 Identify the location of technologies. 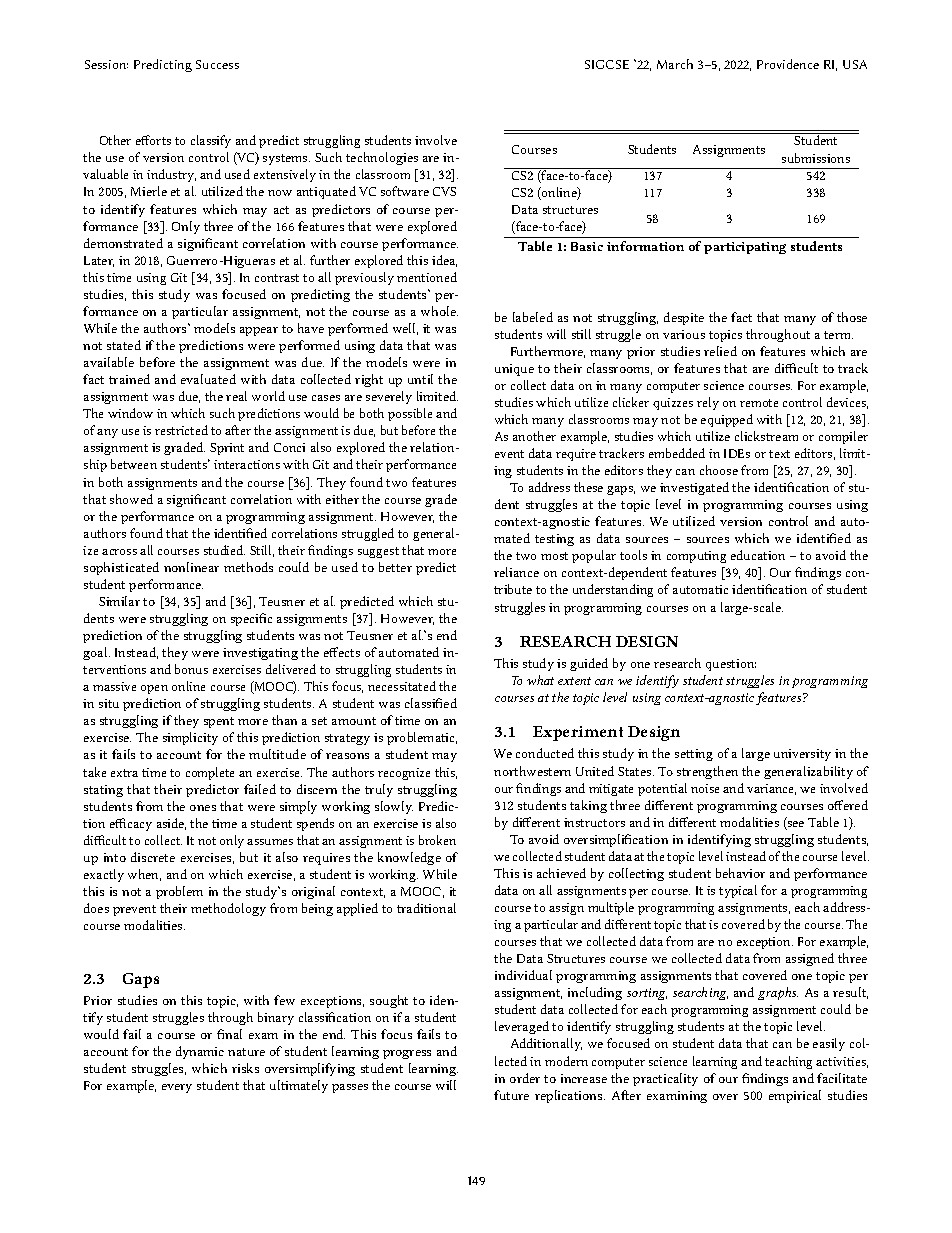
(382, 158).
